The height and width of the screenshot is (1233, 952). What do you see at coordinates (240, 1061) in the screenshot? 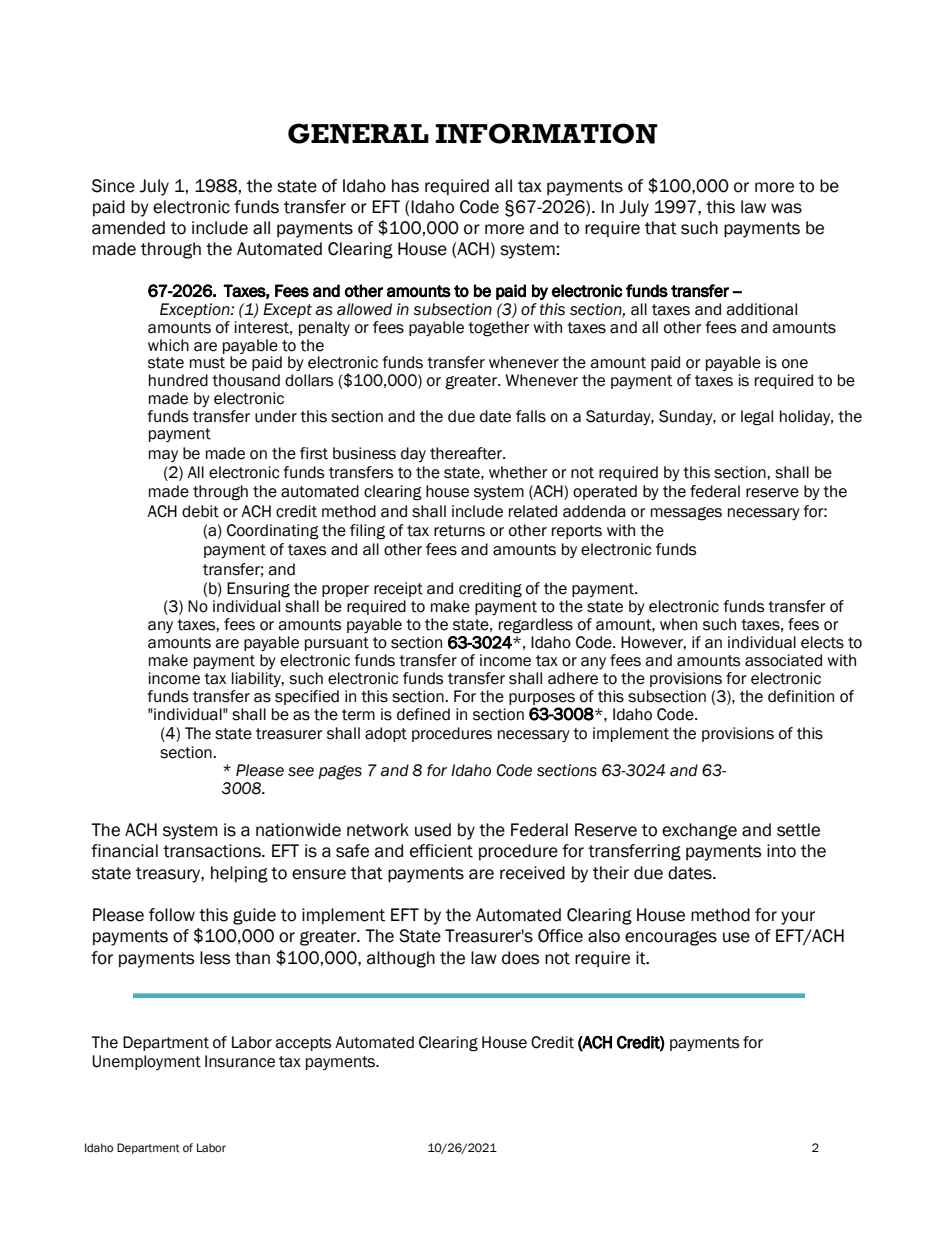
I see `Insurance` at bounding box center [240, 1061].
